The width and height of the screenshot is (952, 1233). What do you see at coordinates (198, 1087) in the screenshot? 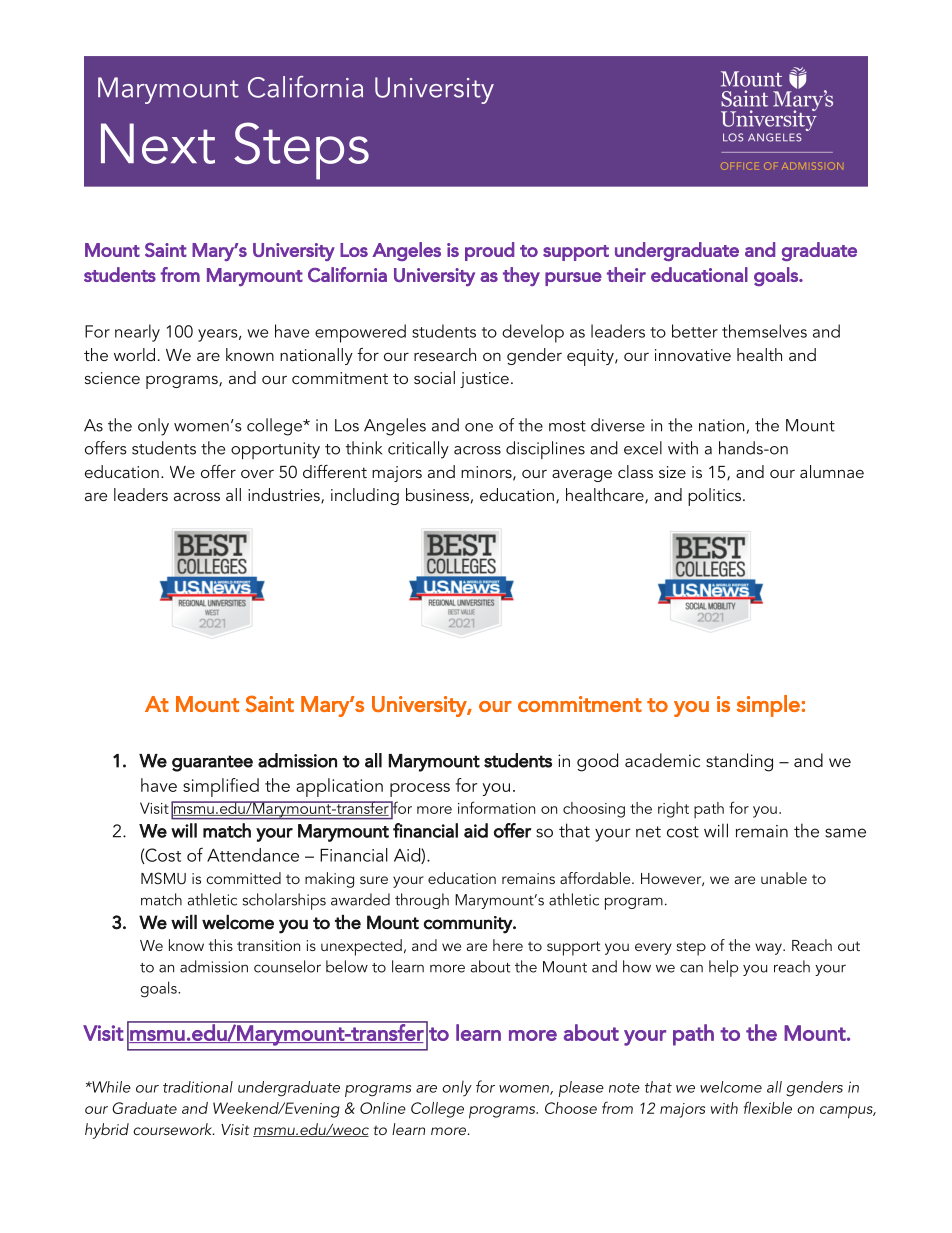
I see `traditional` at bounding box center [198, 1087].
